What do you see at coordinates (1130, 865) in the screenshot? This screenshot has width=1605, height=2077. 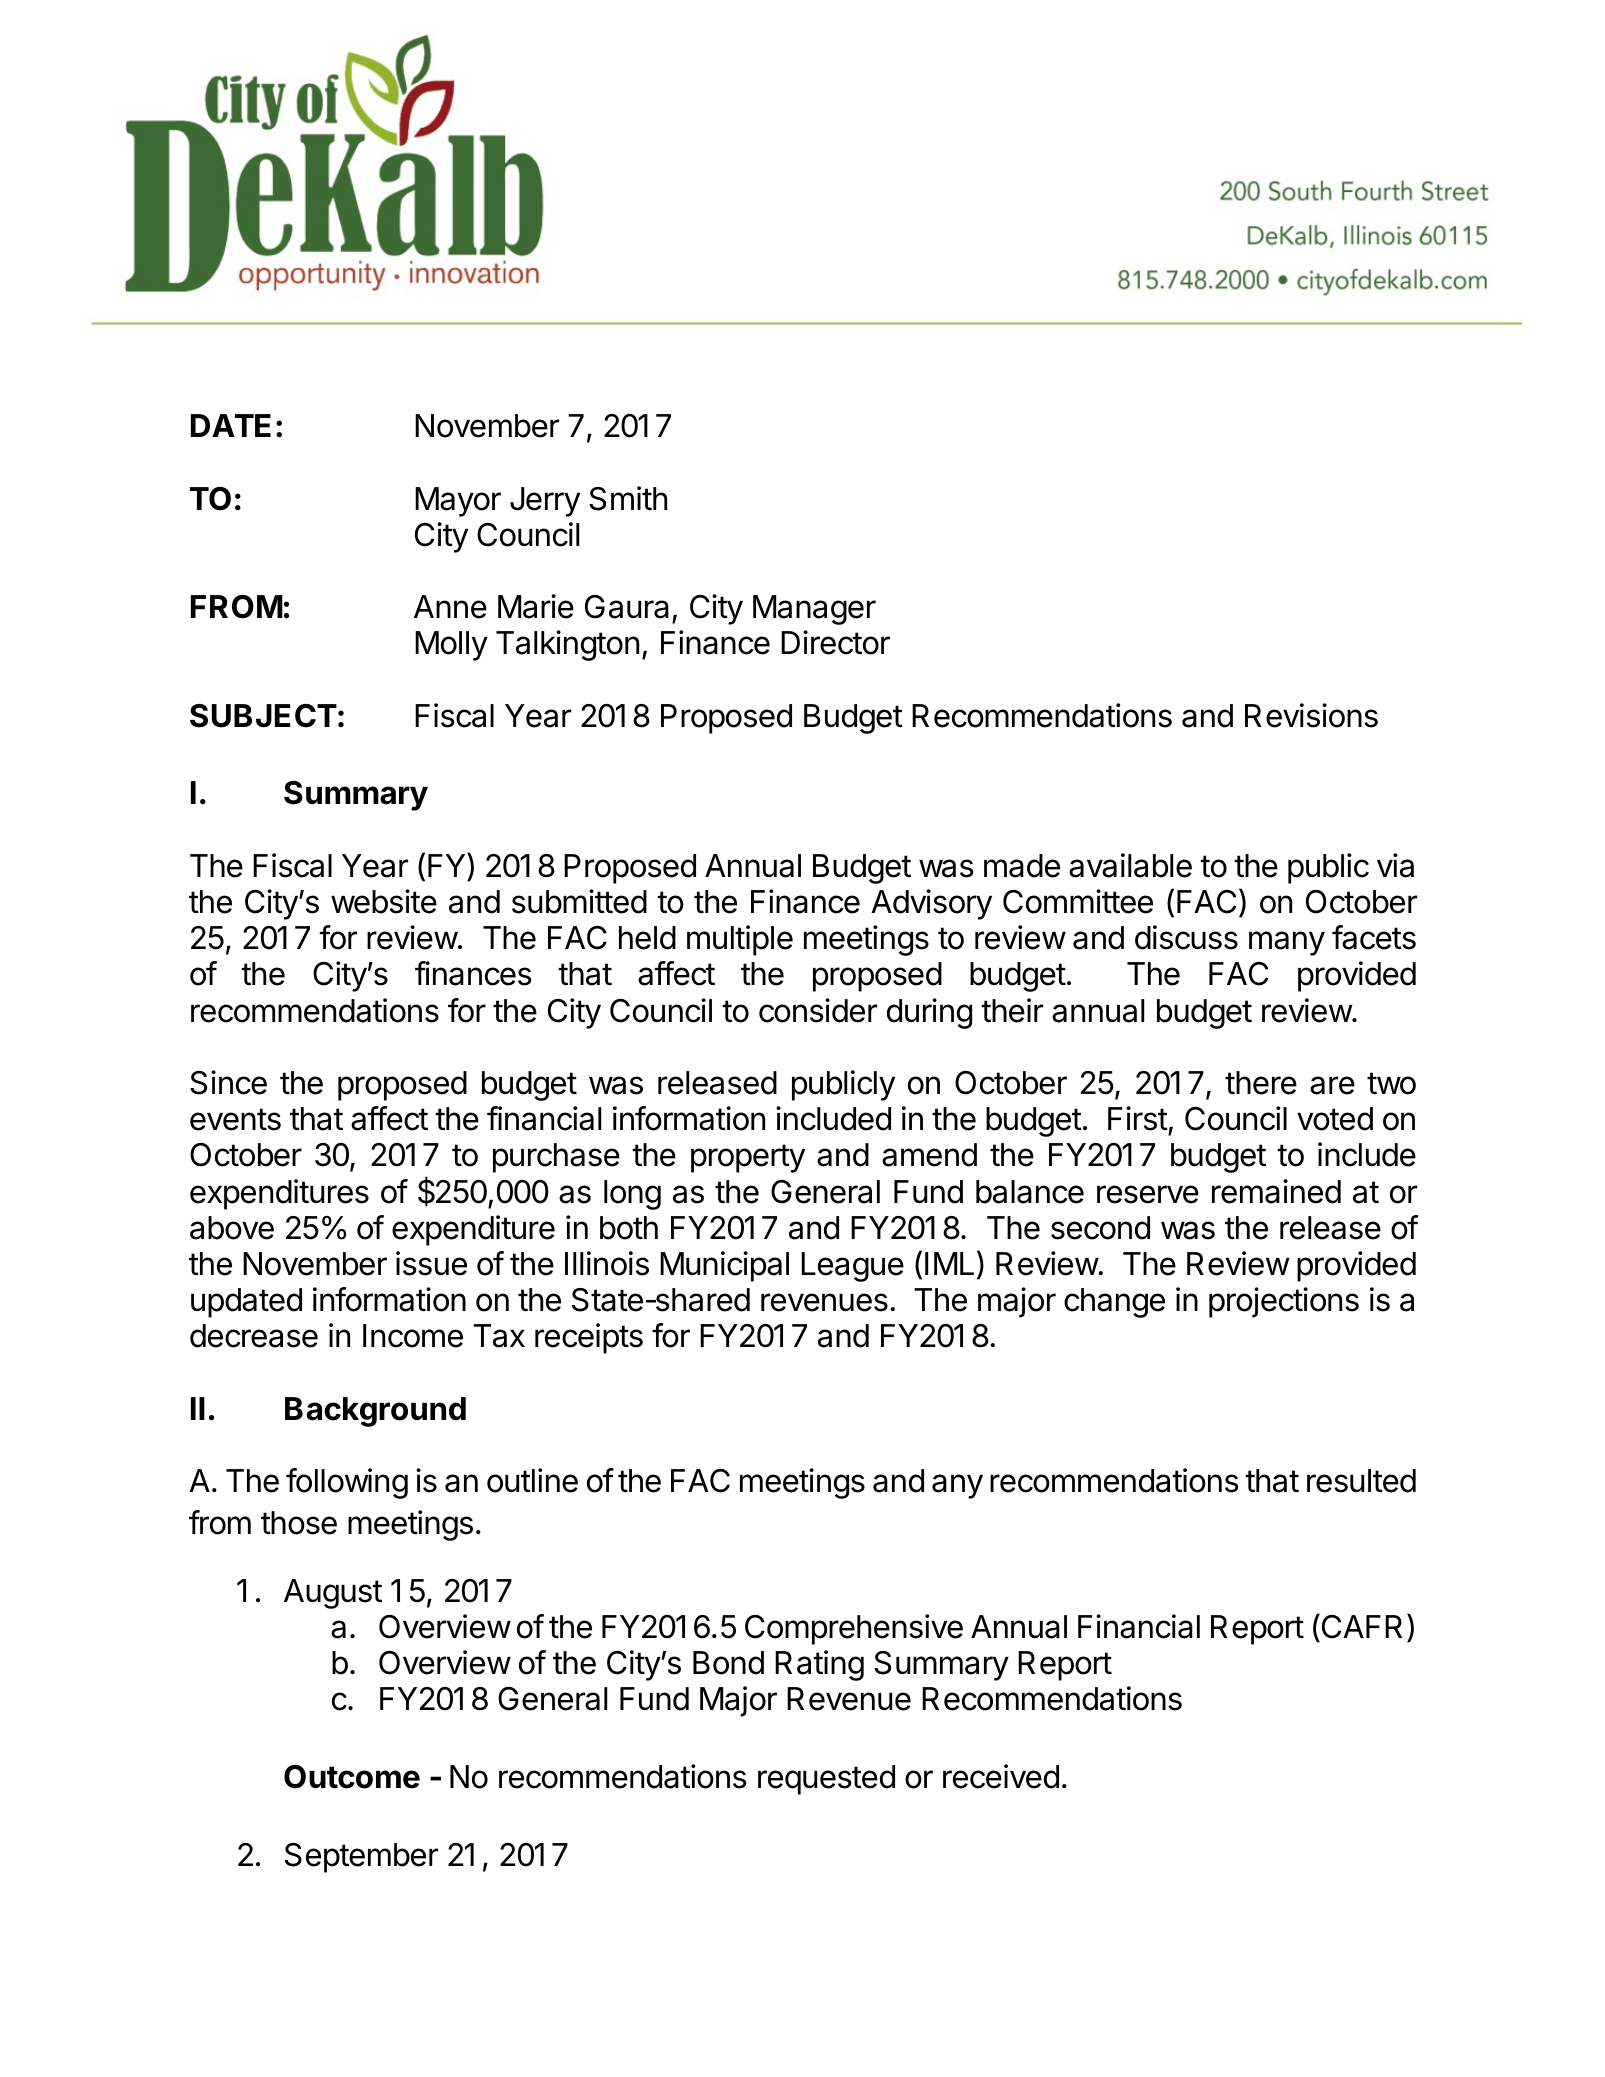 I see `available` at bounding box center [1130, 865].
